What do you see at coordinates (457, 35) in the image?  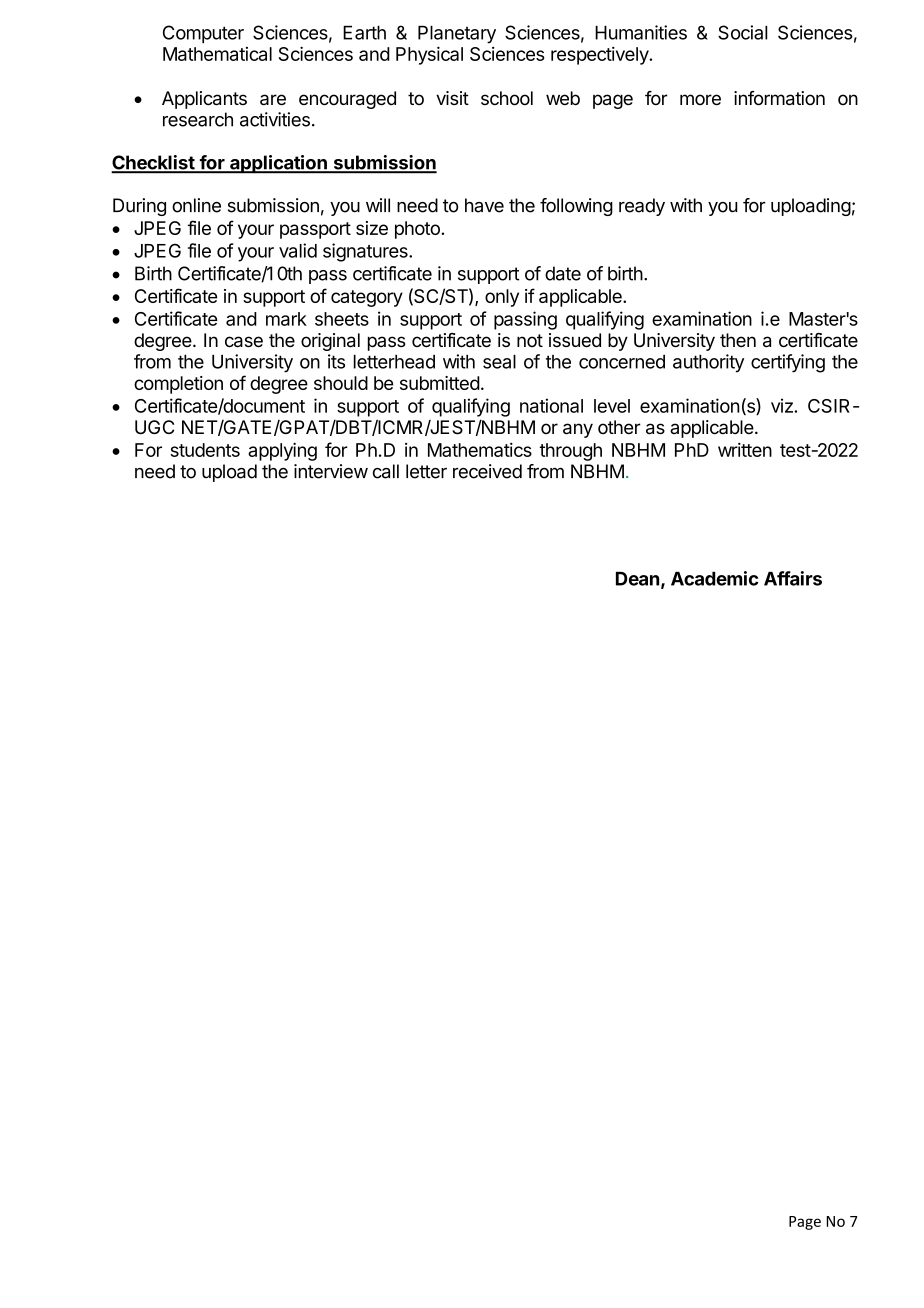 I see `Planetary` at bounding box center [457, 35].
